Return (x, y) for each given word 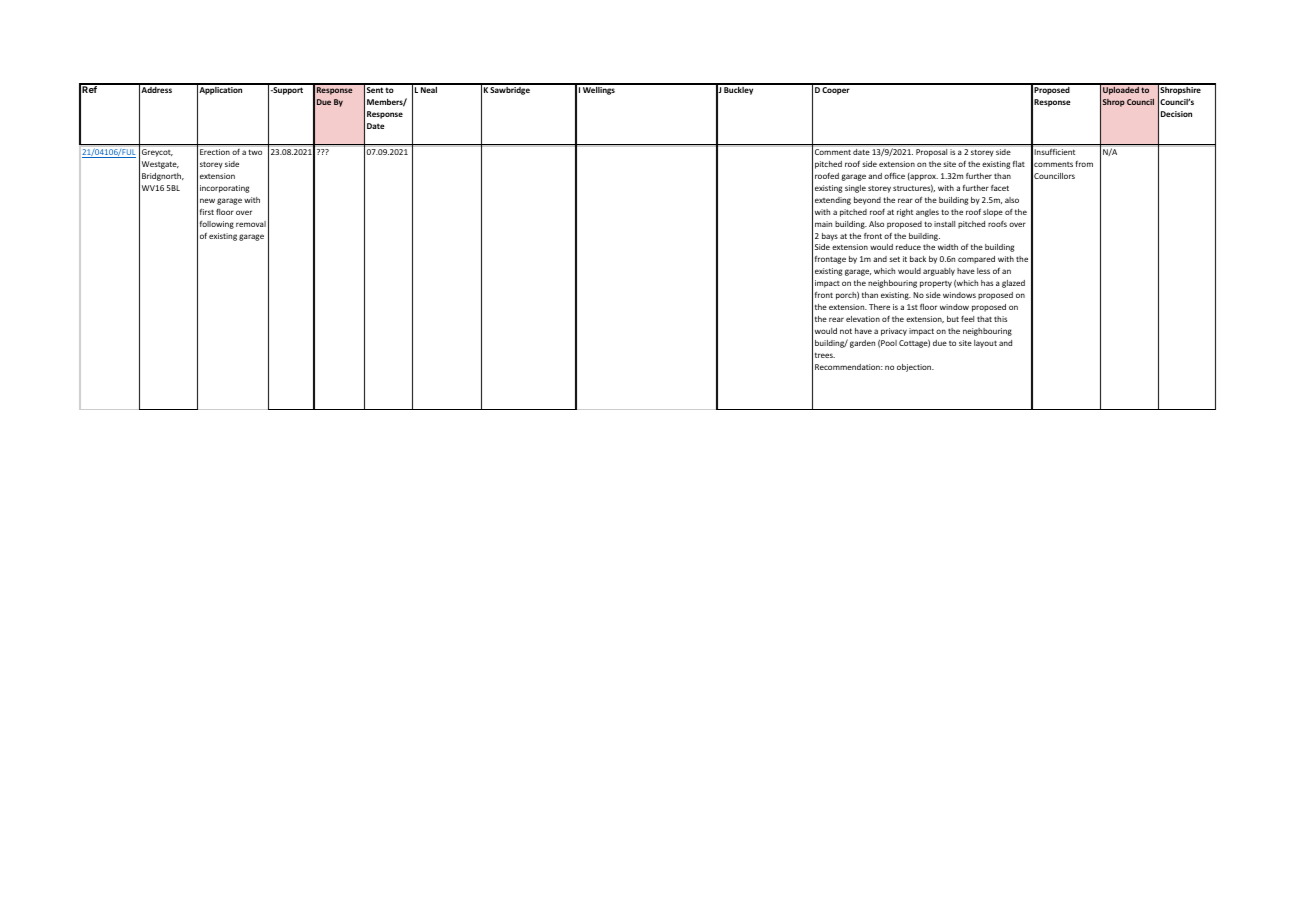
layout (985, 344)
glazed (1013, 284)
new (207, 200)
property (936, 284)
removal (251, 224)
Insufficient (1055, 152)
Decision (1176, 114)
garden (862, 344)
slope (993, 213)
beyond (867, 201)
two (255, 152)
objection (915, 368)
